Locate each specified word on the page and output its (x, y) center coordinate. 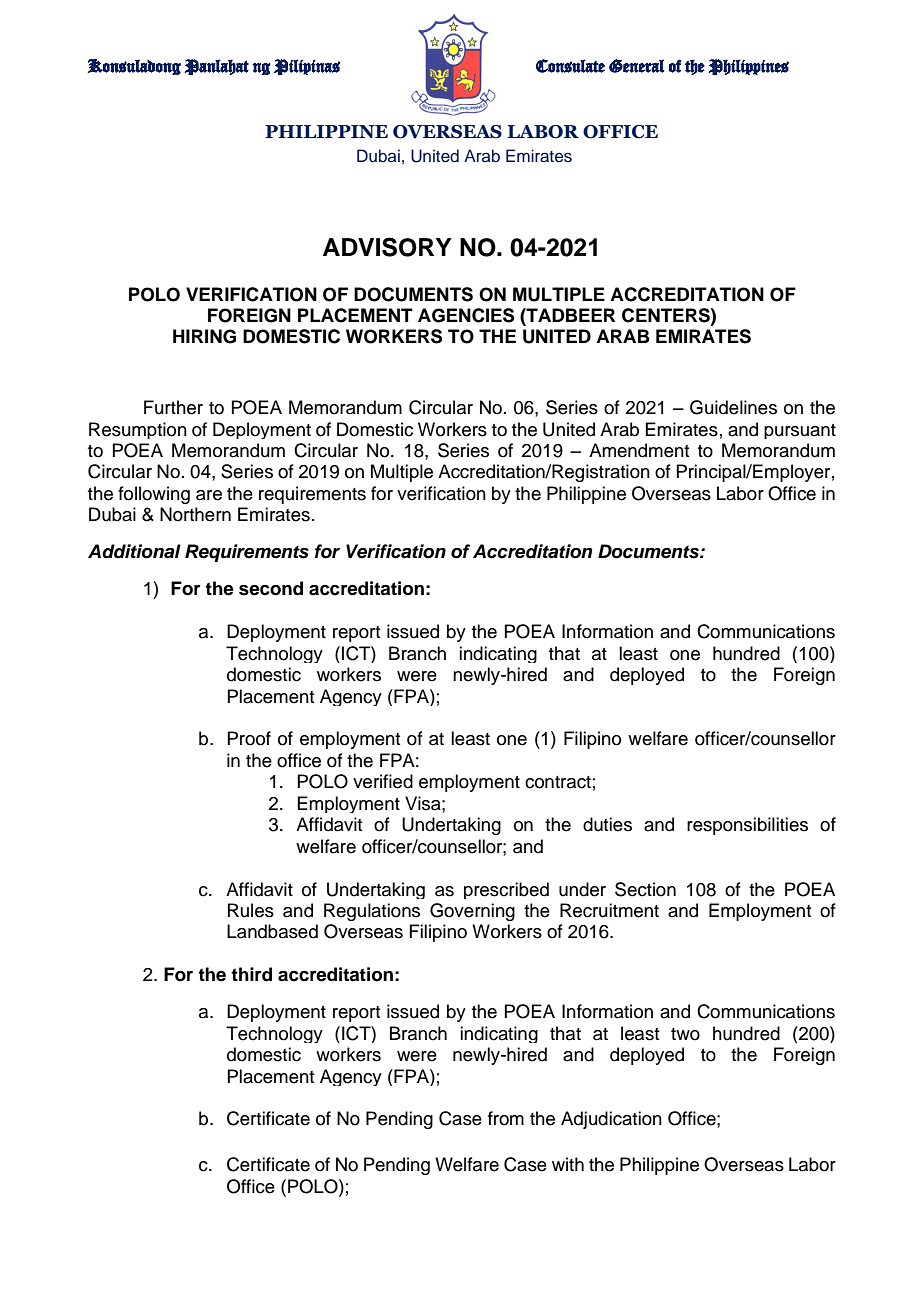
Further (173, 407)
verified (383, 781)
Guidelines (733, 407)
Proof (249, 738)
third (251, 974)
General (636, 66)
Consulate (570, 66)
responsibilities (747, 826)
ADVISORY (387, 247)
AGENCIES (466, 315)
